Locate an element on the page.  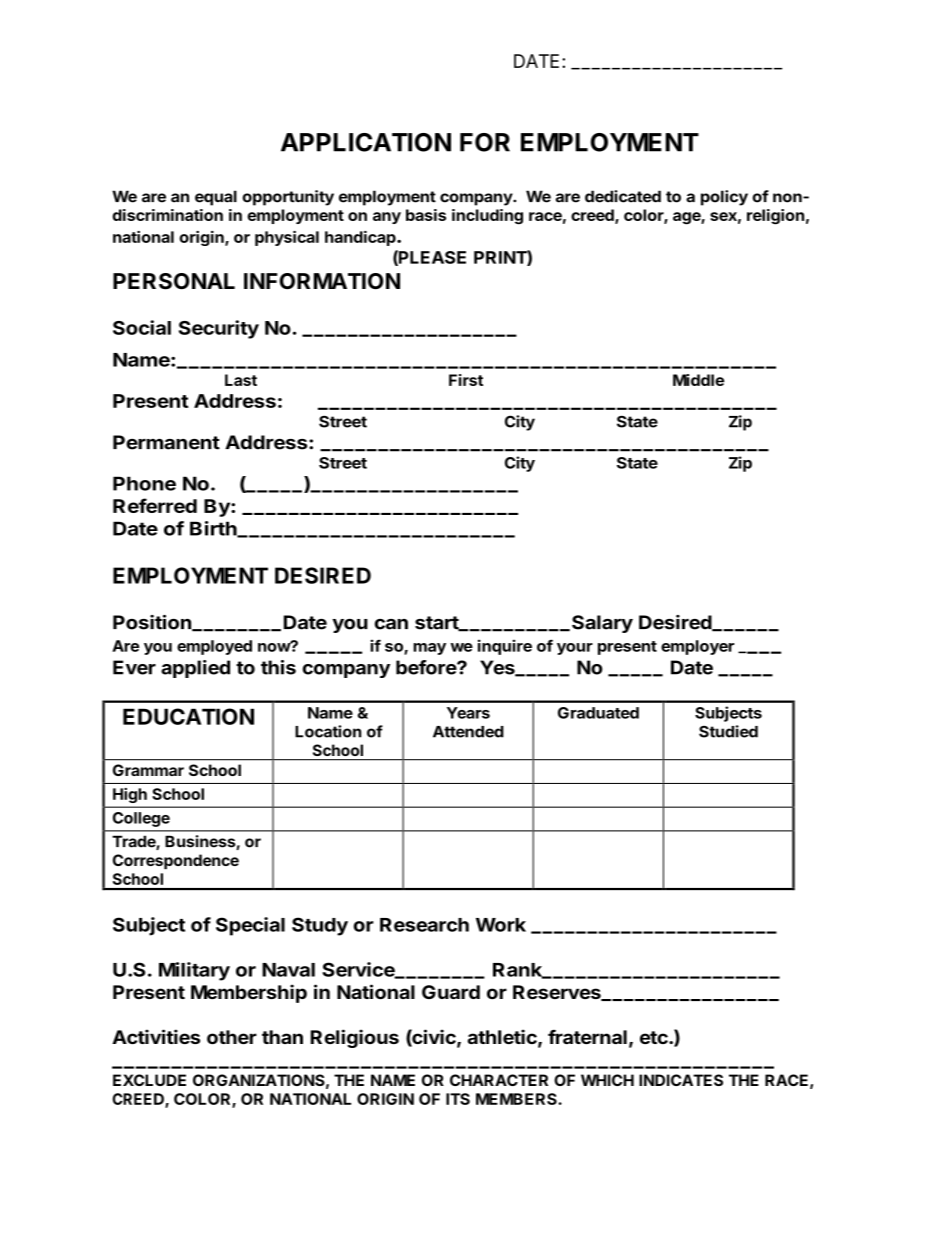
Grammar is located at coordinates (148, 770).
